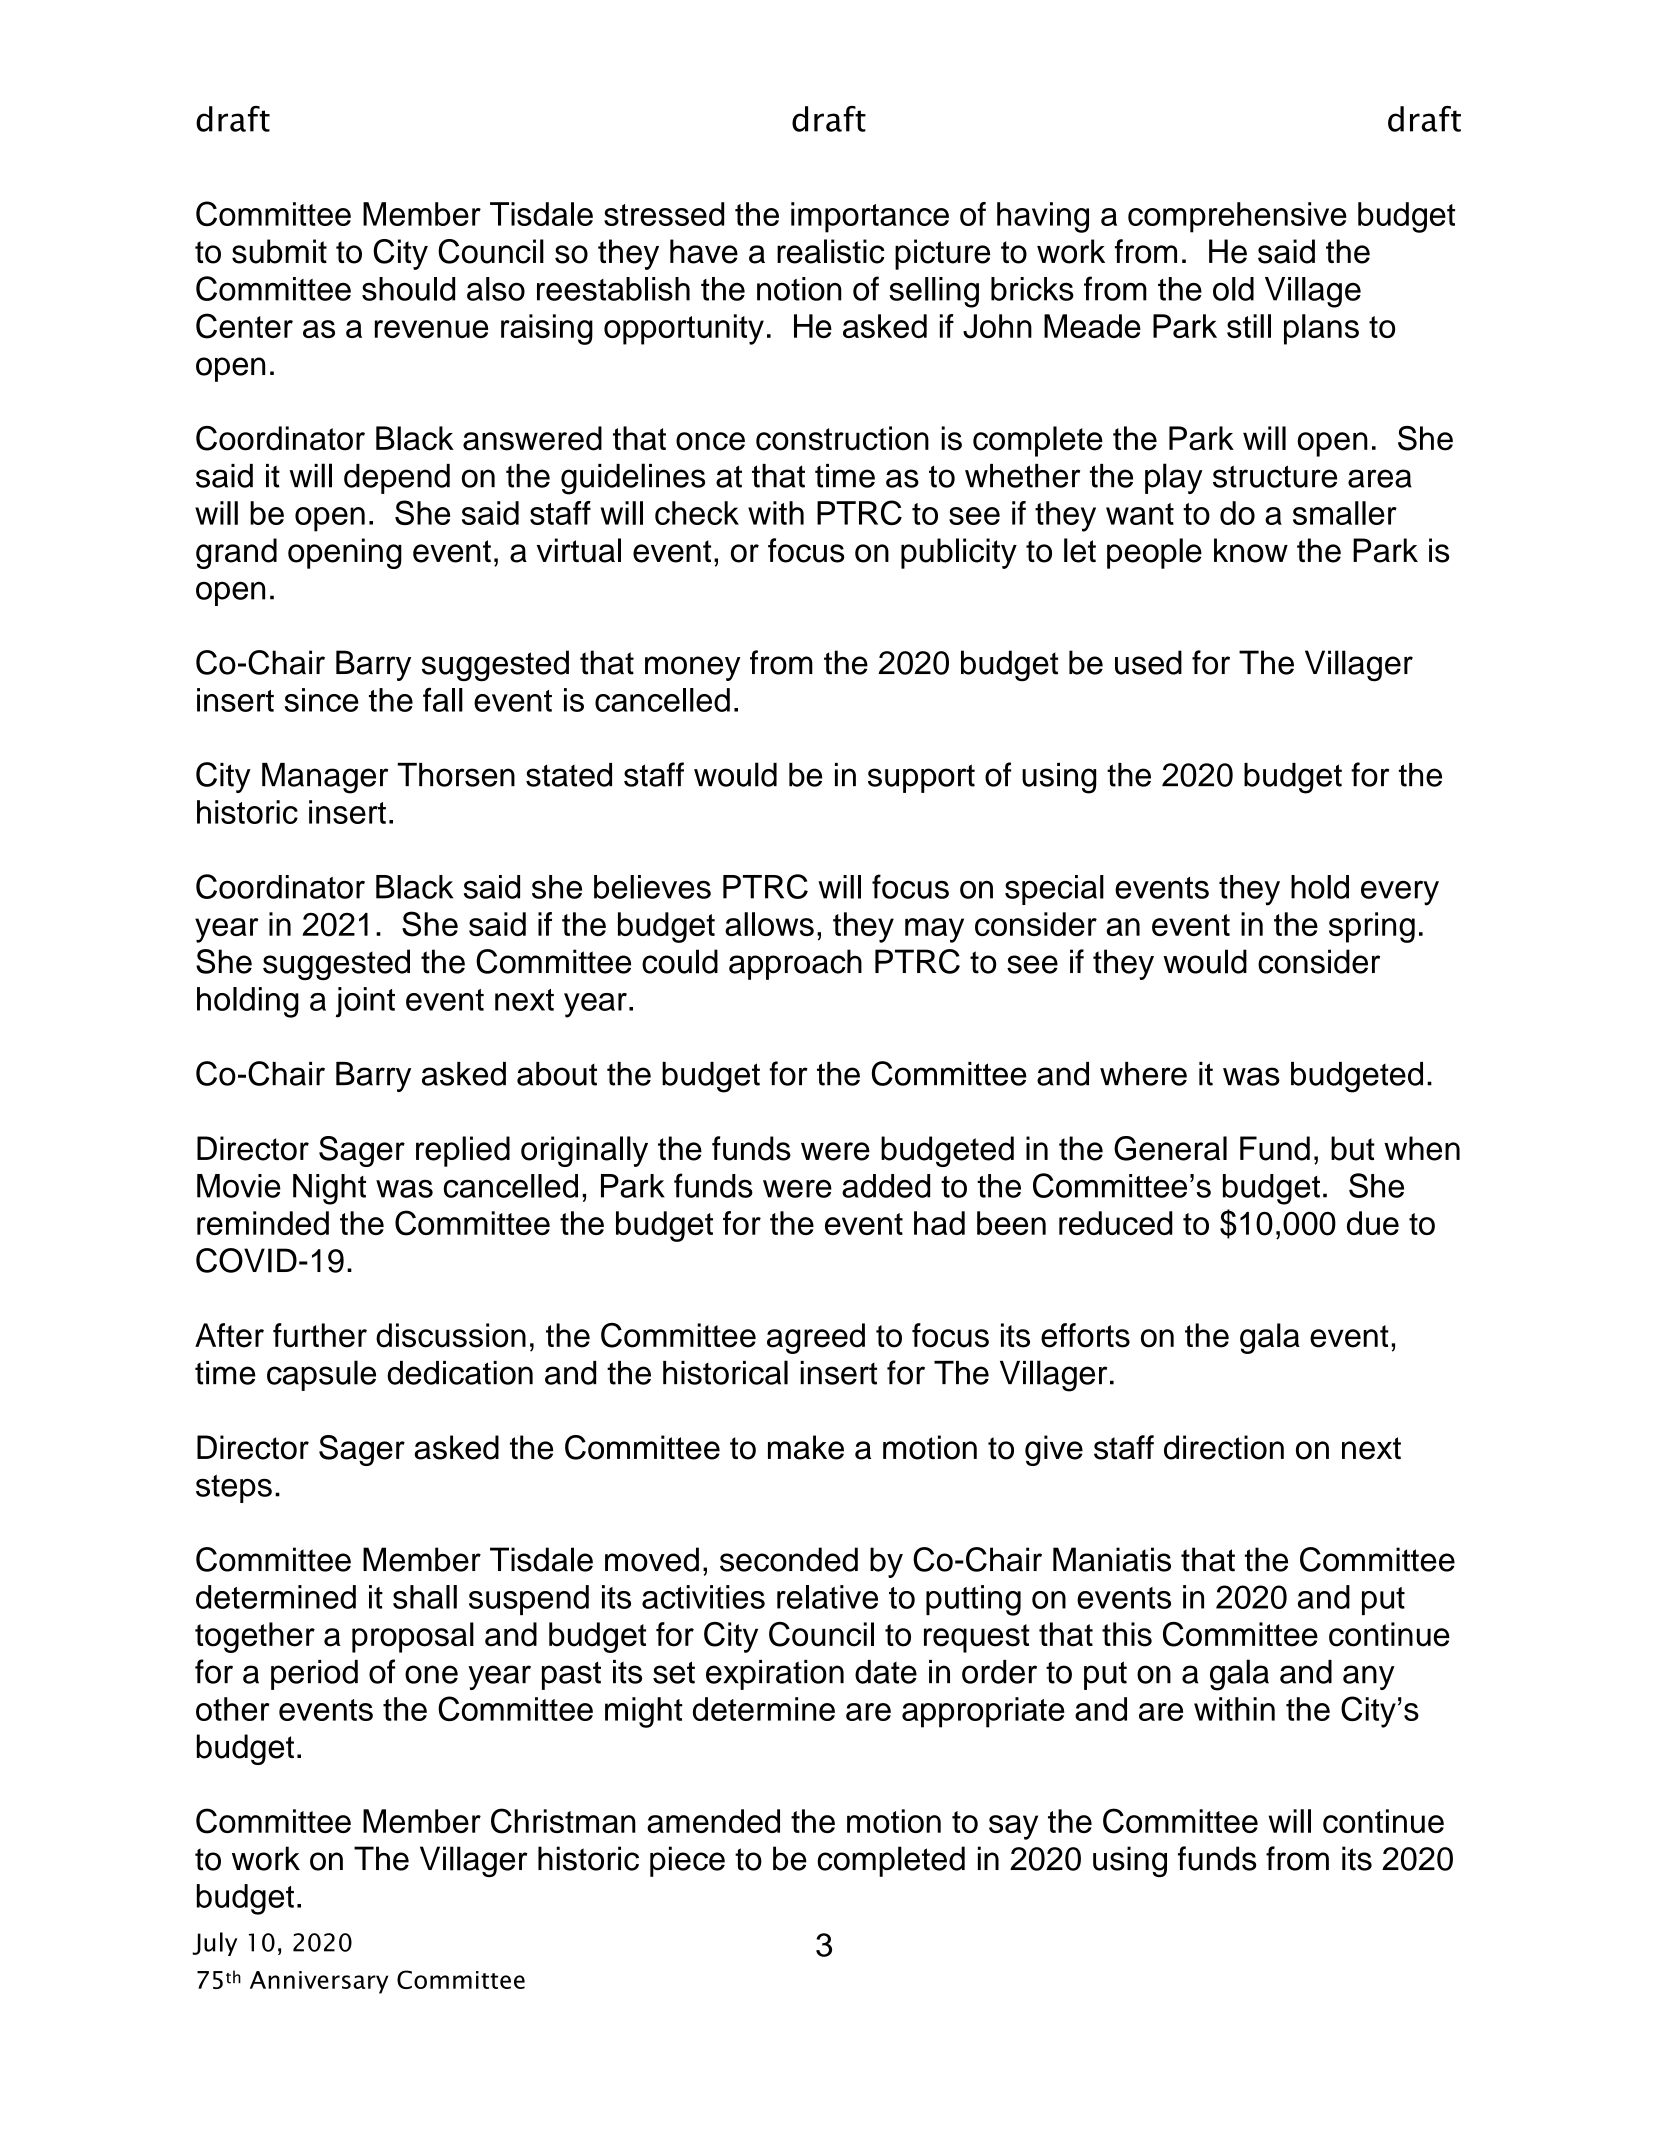 The image size is (1657, 2145). Describe the element at coordinates (886, 1186) in the screenshot. I see `added` at that location.
